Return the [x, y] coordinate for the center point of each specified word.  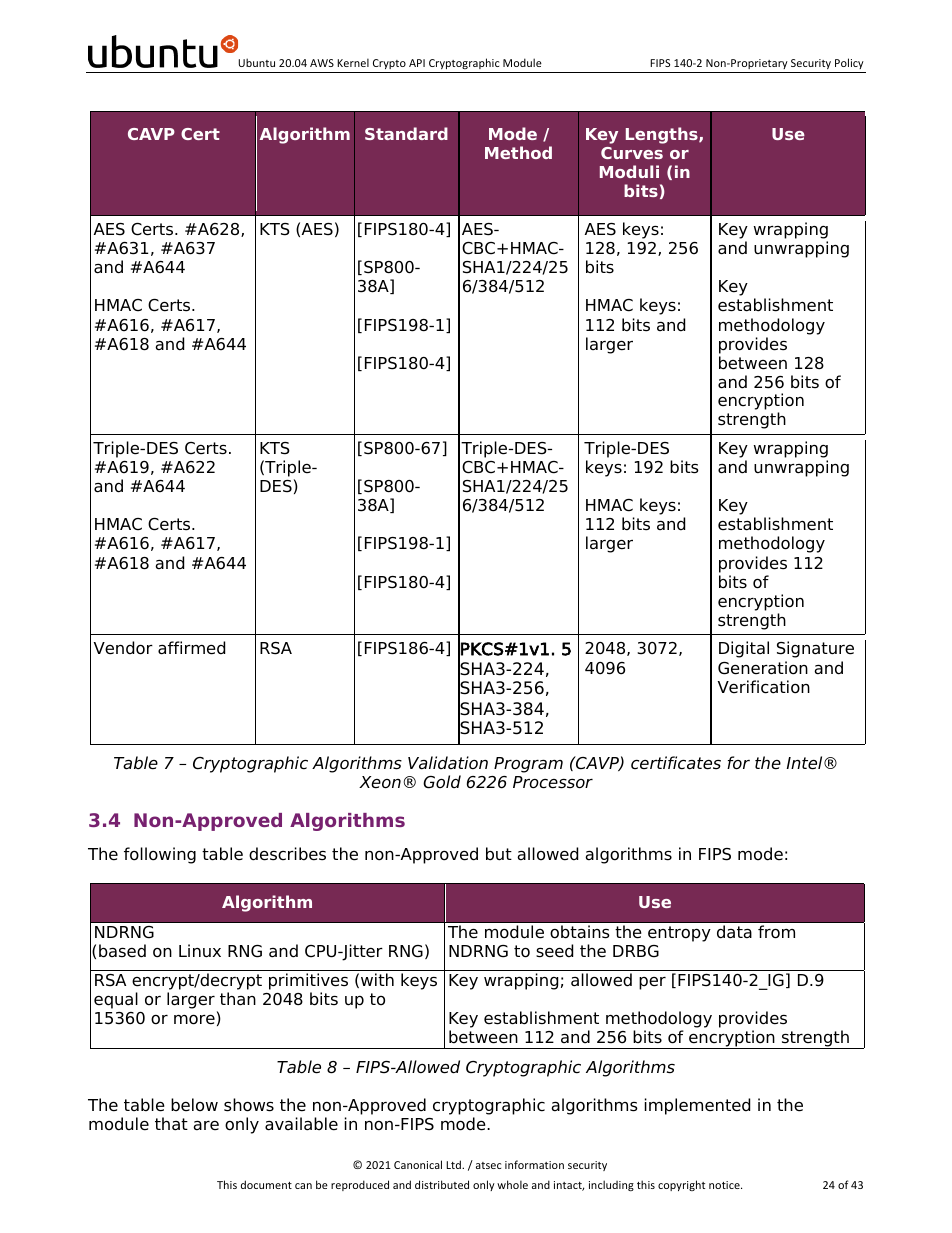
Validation [448, 763]
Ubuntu [256, 62]
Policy [849, 63]
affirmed [191, 648]
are [206, 1125]
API [417, 63]
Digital [744, 649]
